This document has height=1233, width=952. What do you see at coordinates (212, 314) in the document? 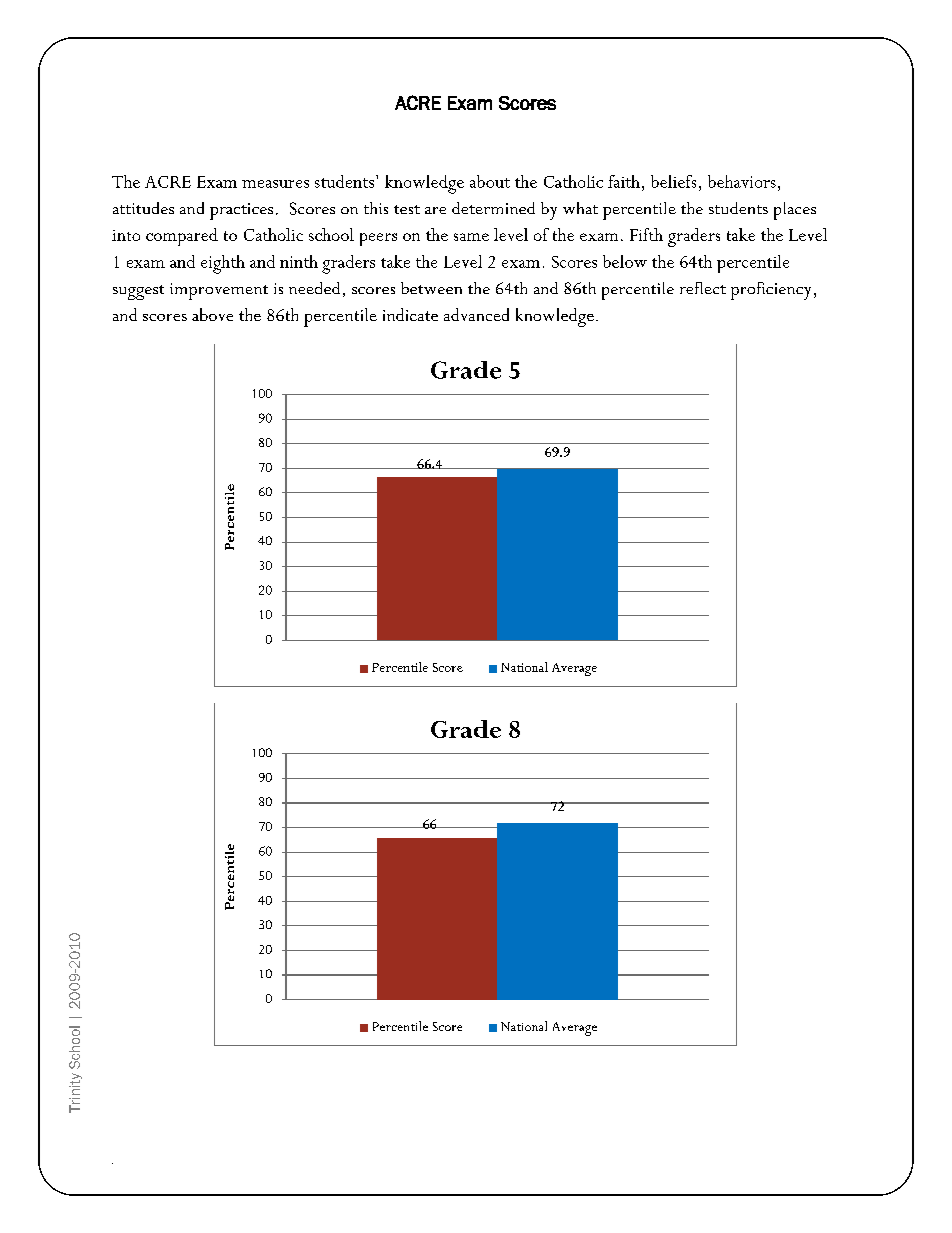
I see `above` at bounding box center [212, 314].
